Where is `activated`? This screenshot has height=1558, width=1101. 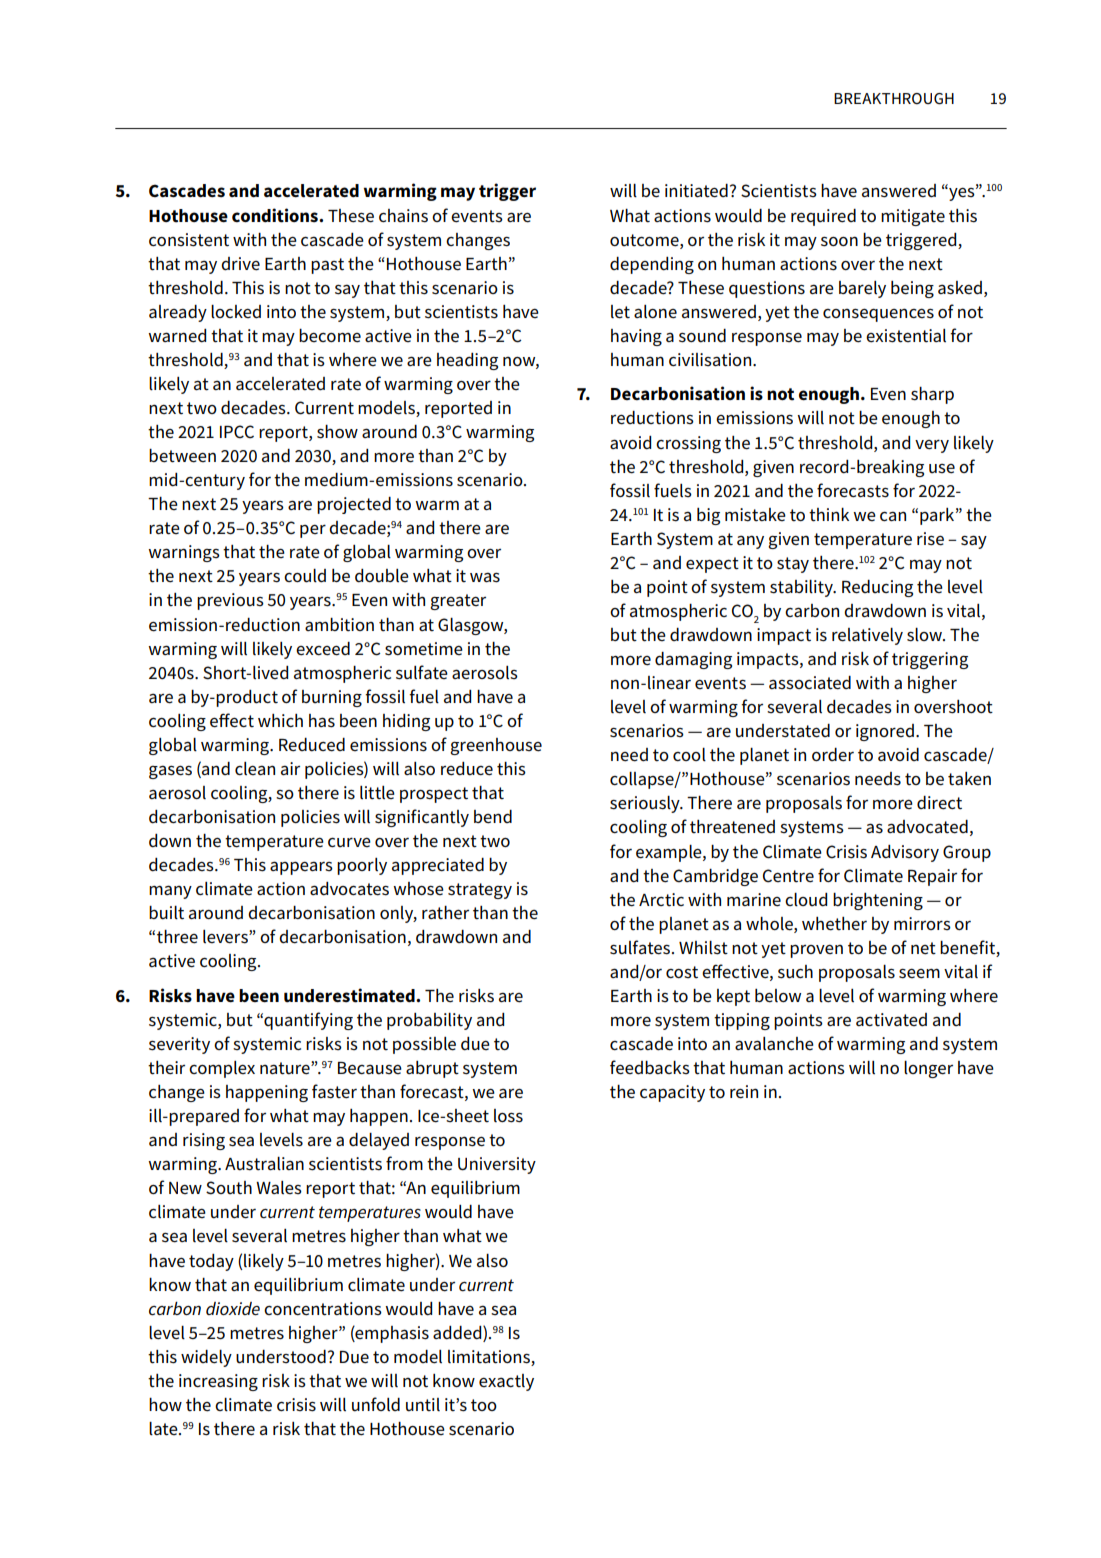 activated is located at coordinates (891, 1020).
